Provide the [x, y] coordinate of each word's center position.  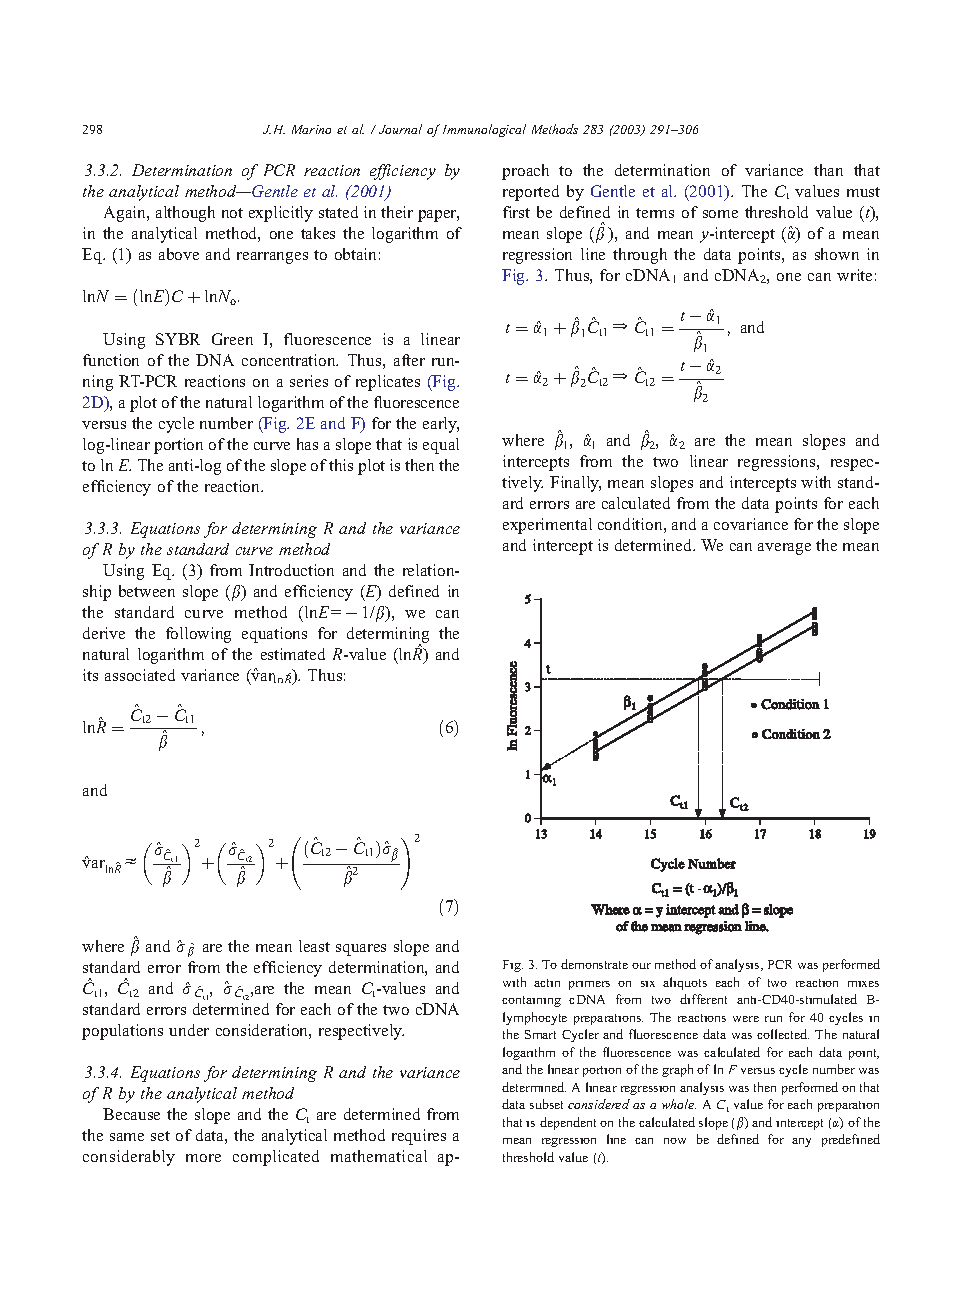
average [784, 549]
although [185, 214]
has [307, 444]
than [828, 170]
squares [361, 950]
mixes [863, 984]
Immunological [484, 130]
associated [140, 675]
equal [441, 446]
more [203, 1158]
